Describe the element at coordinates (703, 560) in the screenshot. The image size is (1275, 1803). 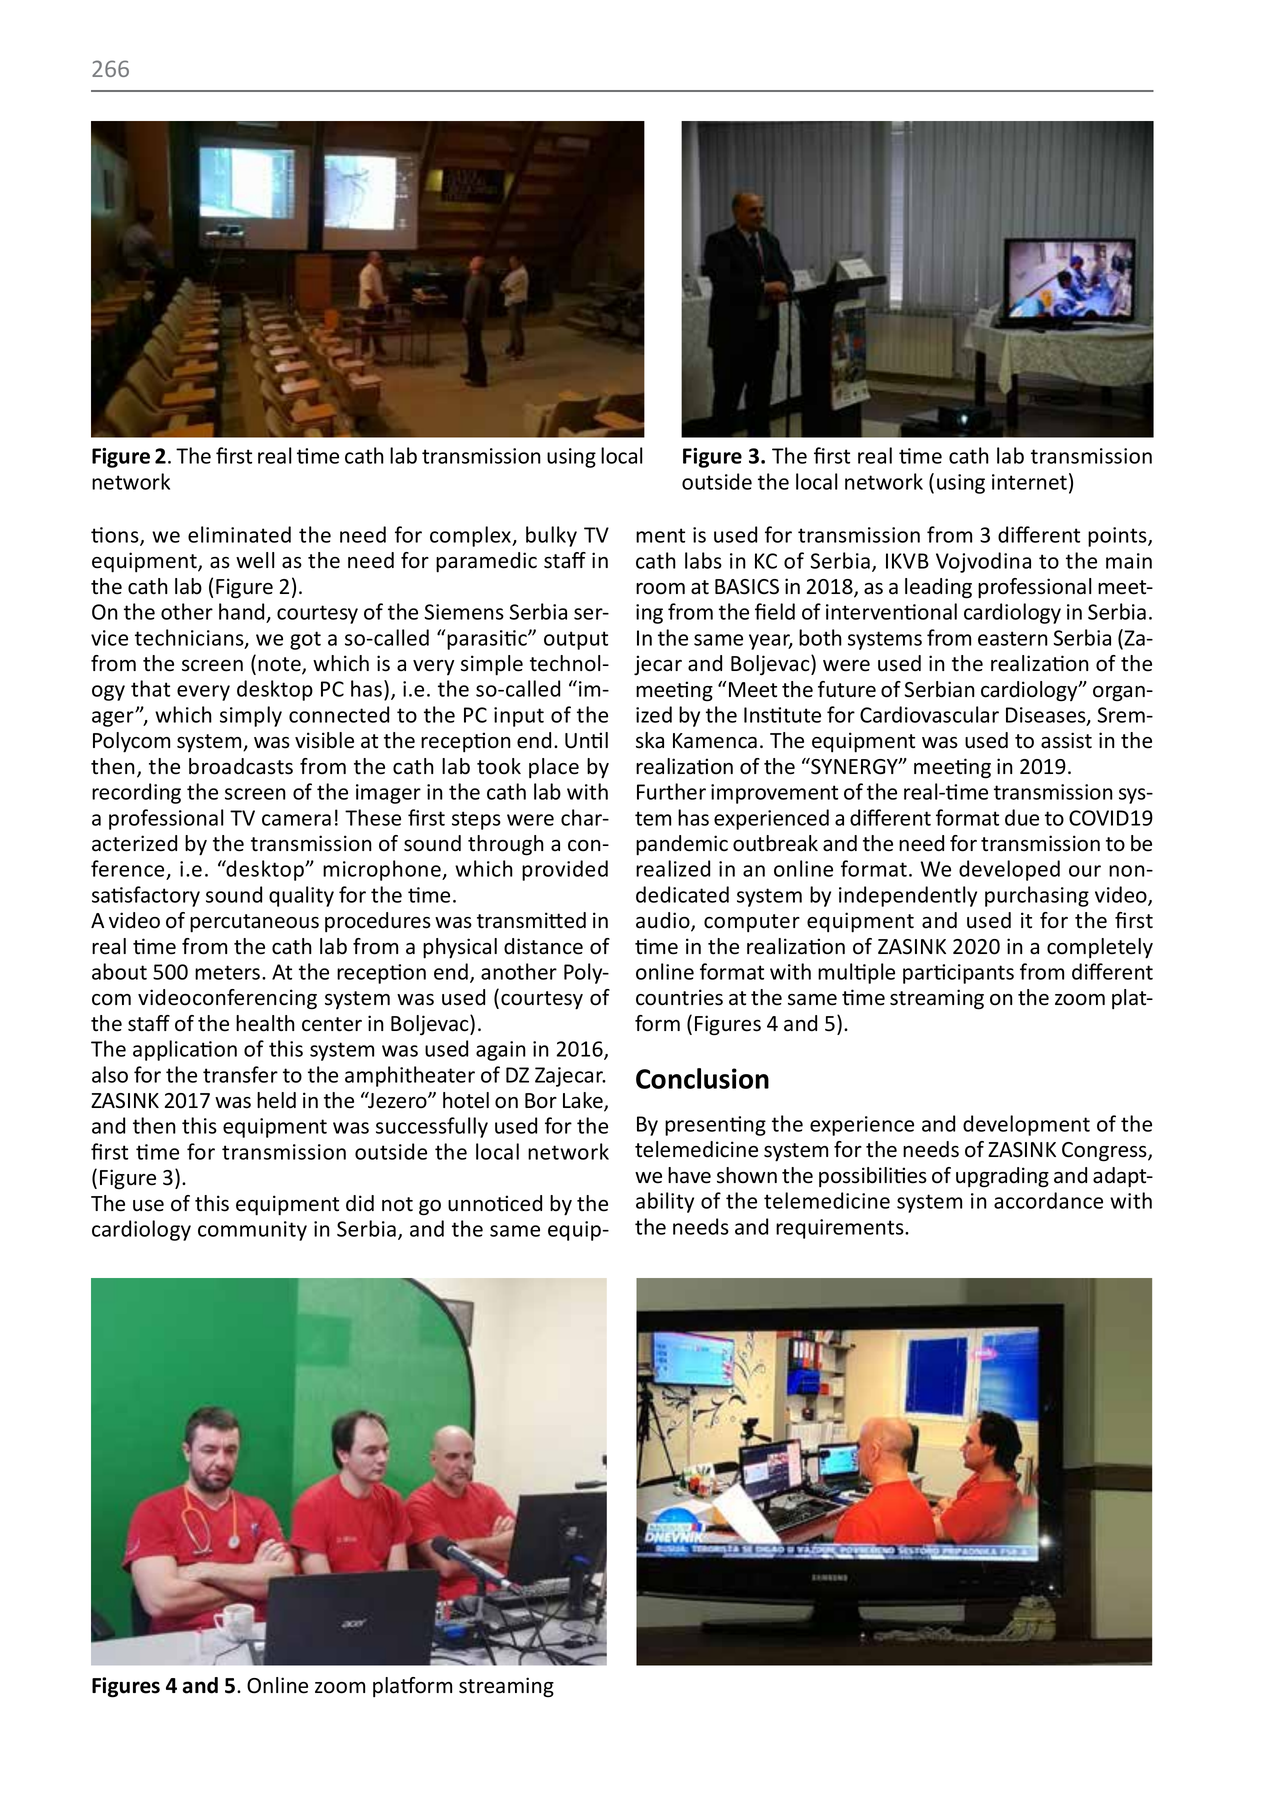
I see `labs` at that location.
